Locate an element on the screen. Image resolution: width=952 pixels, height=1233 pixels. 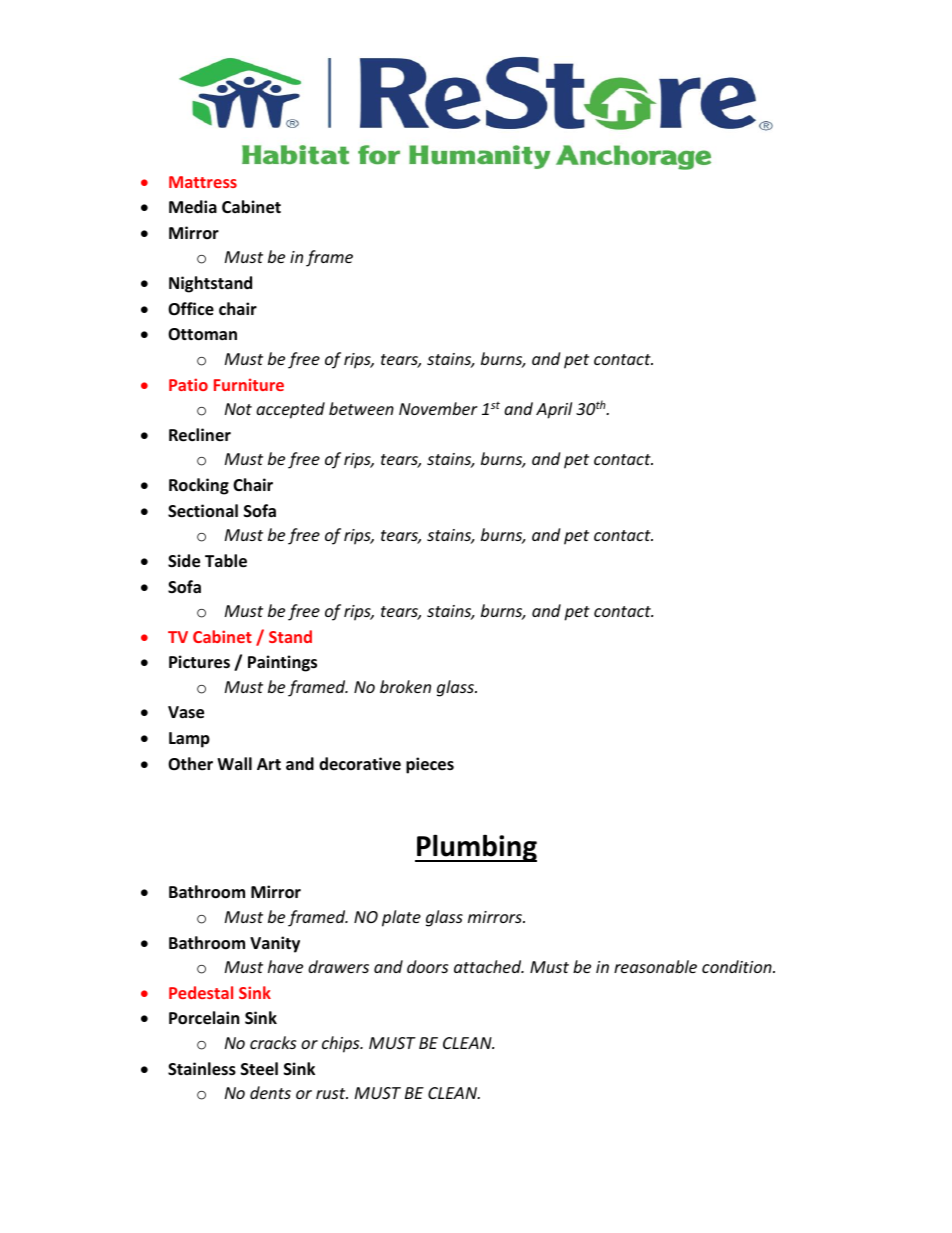
between is located at coordinates (361, 408).
